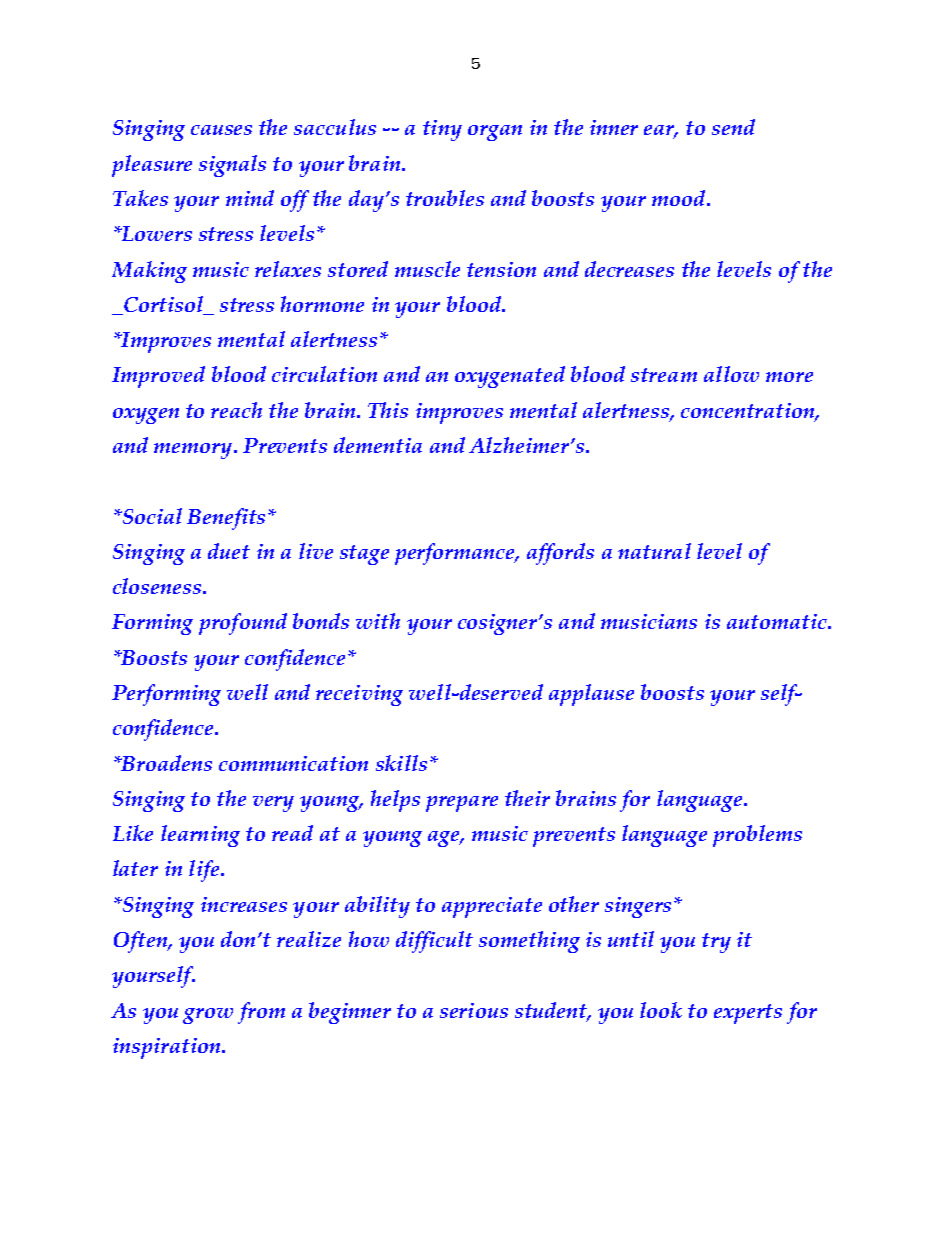 The image size is (952, 1233). Describe the element at coordinates (208, 1016) in the image. I see `grow` at that location.
